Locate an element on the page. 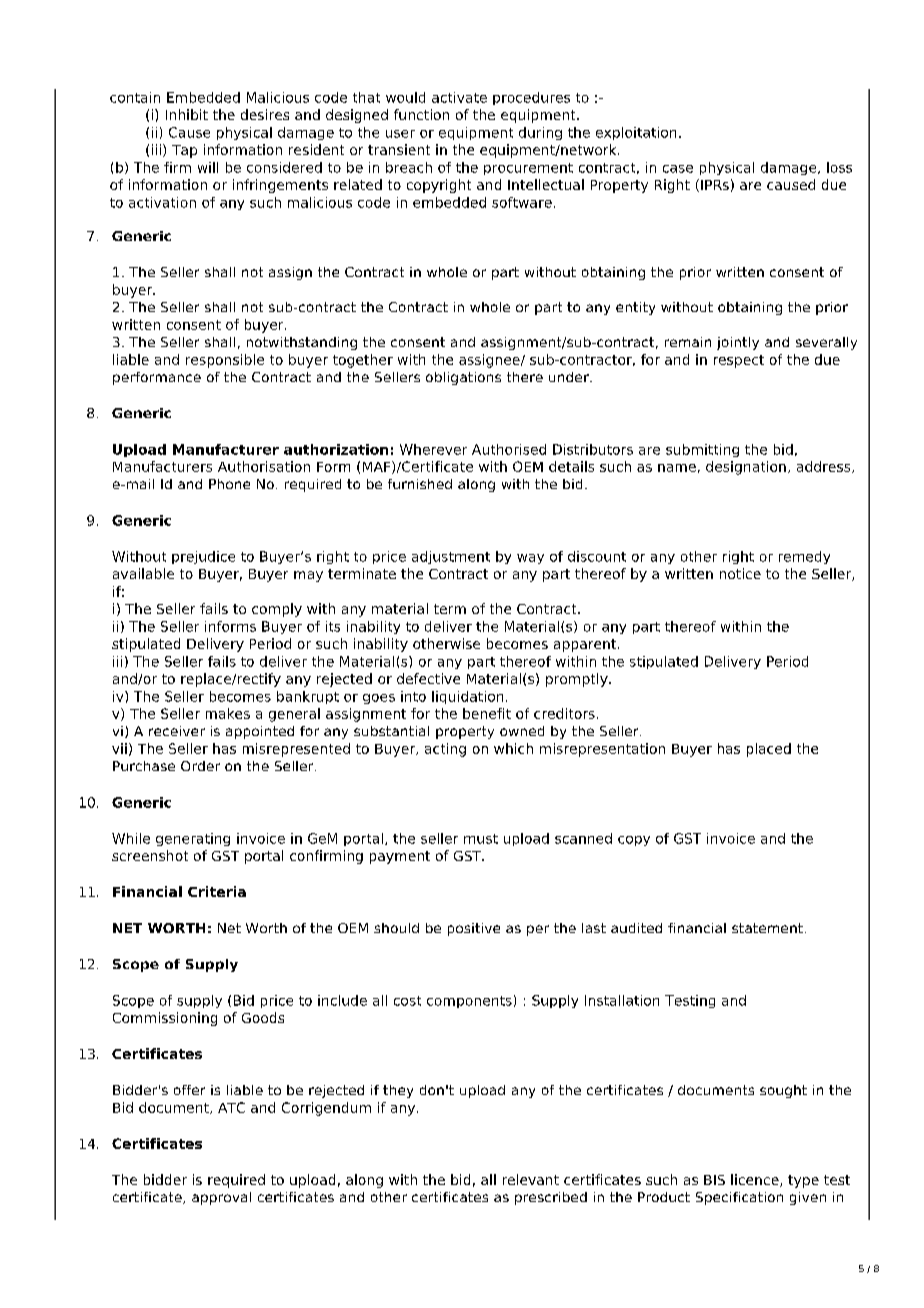  notice is located at coordinates (740, 573).
